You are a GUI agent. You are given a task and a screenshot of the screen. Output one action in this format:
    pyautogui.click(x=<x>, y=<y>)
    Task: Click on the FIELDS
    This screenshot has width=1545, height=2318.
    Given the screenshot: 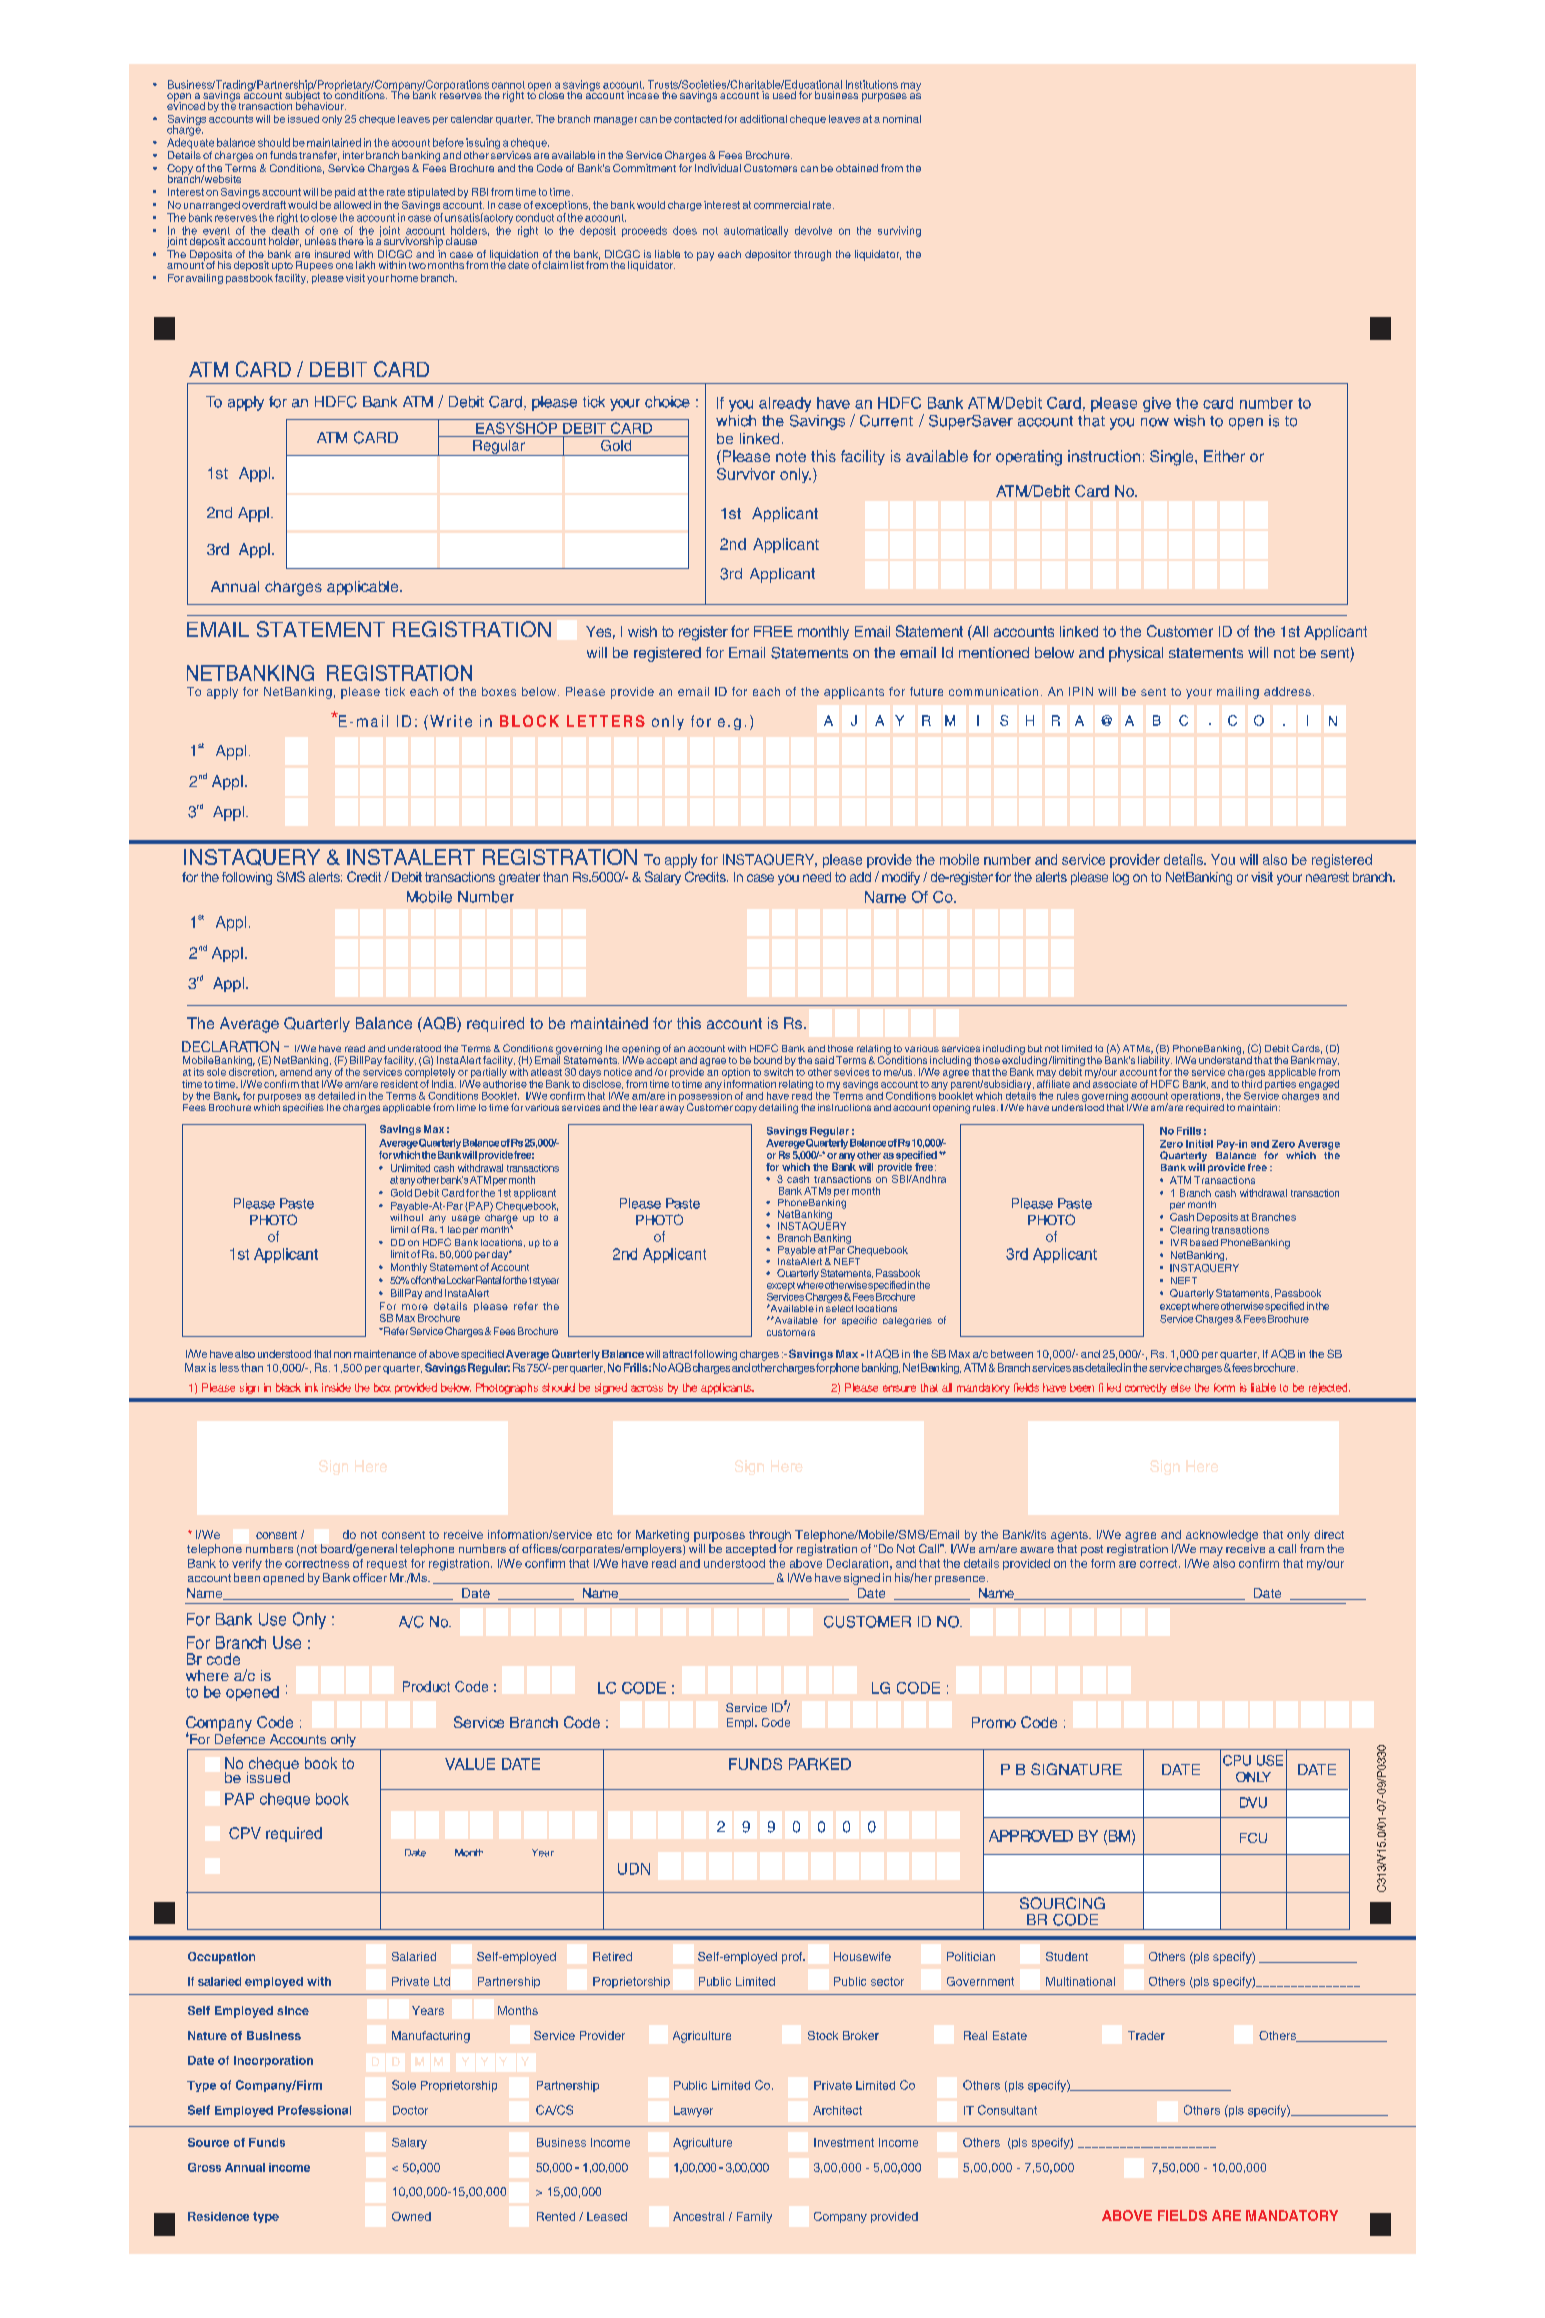 What is the action you would take?
    pyautogui.click(x=1182, y=2215)
